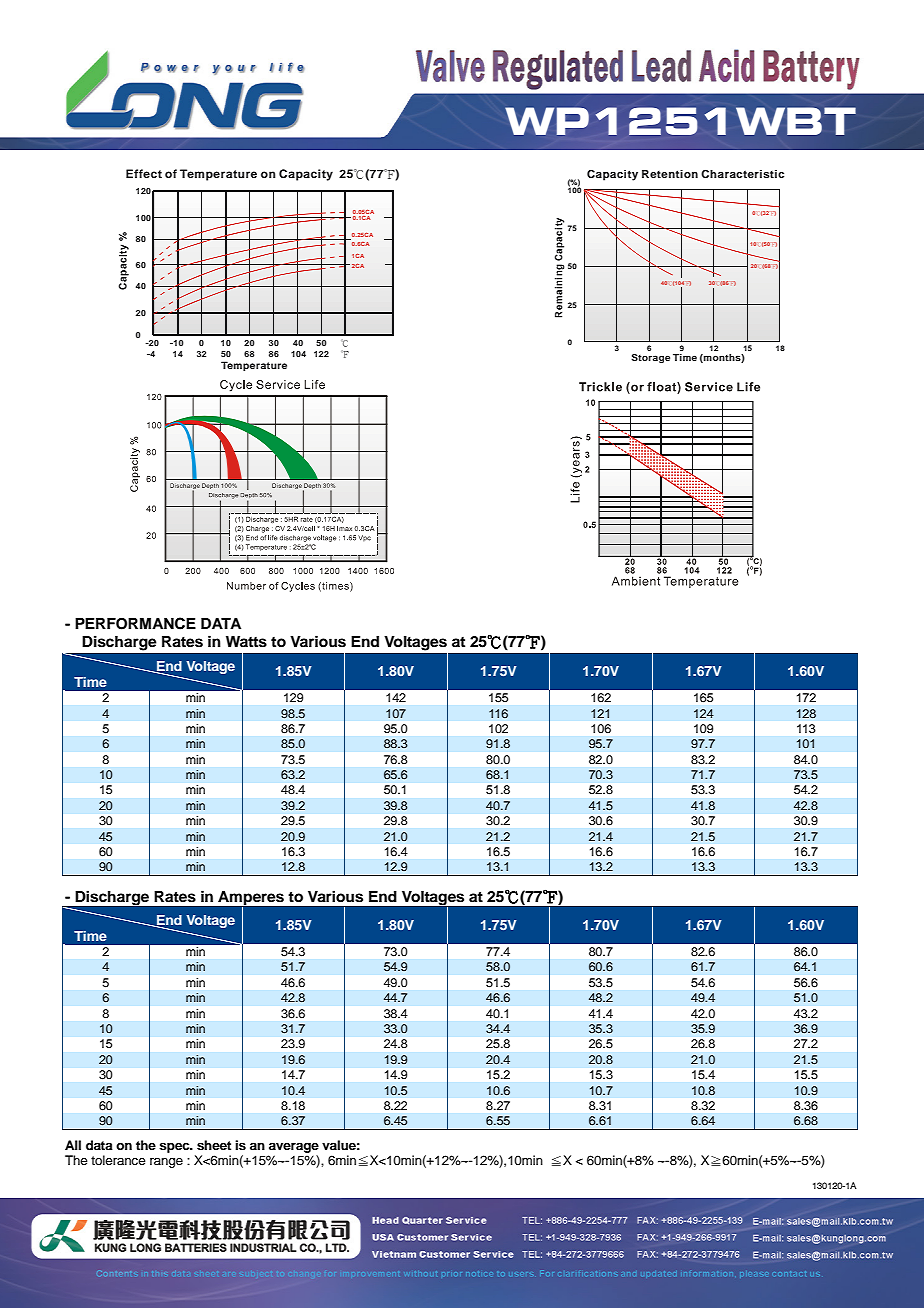  Describe the element at coordinates (175, 1147) in the screenshot. I see `spec` at that location.
